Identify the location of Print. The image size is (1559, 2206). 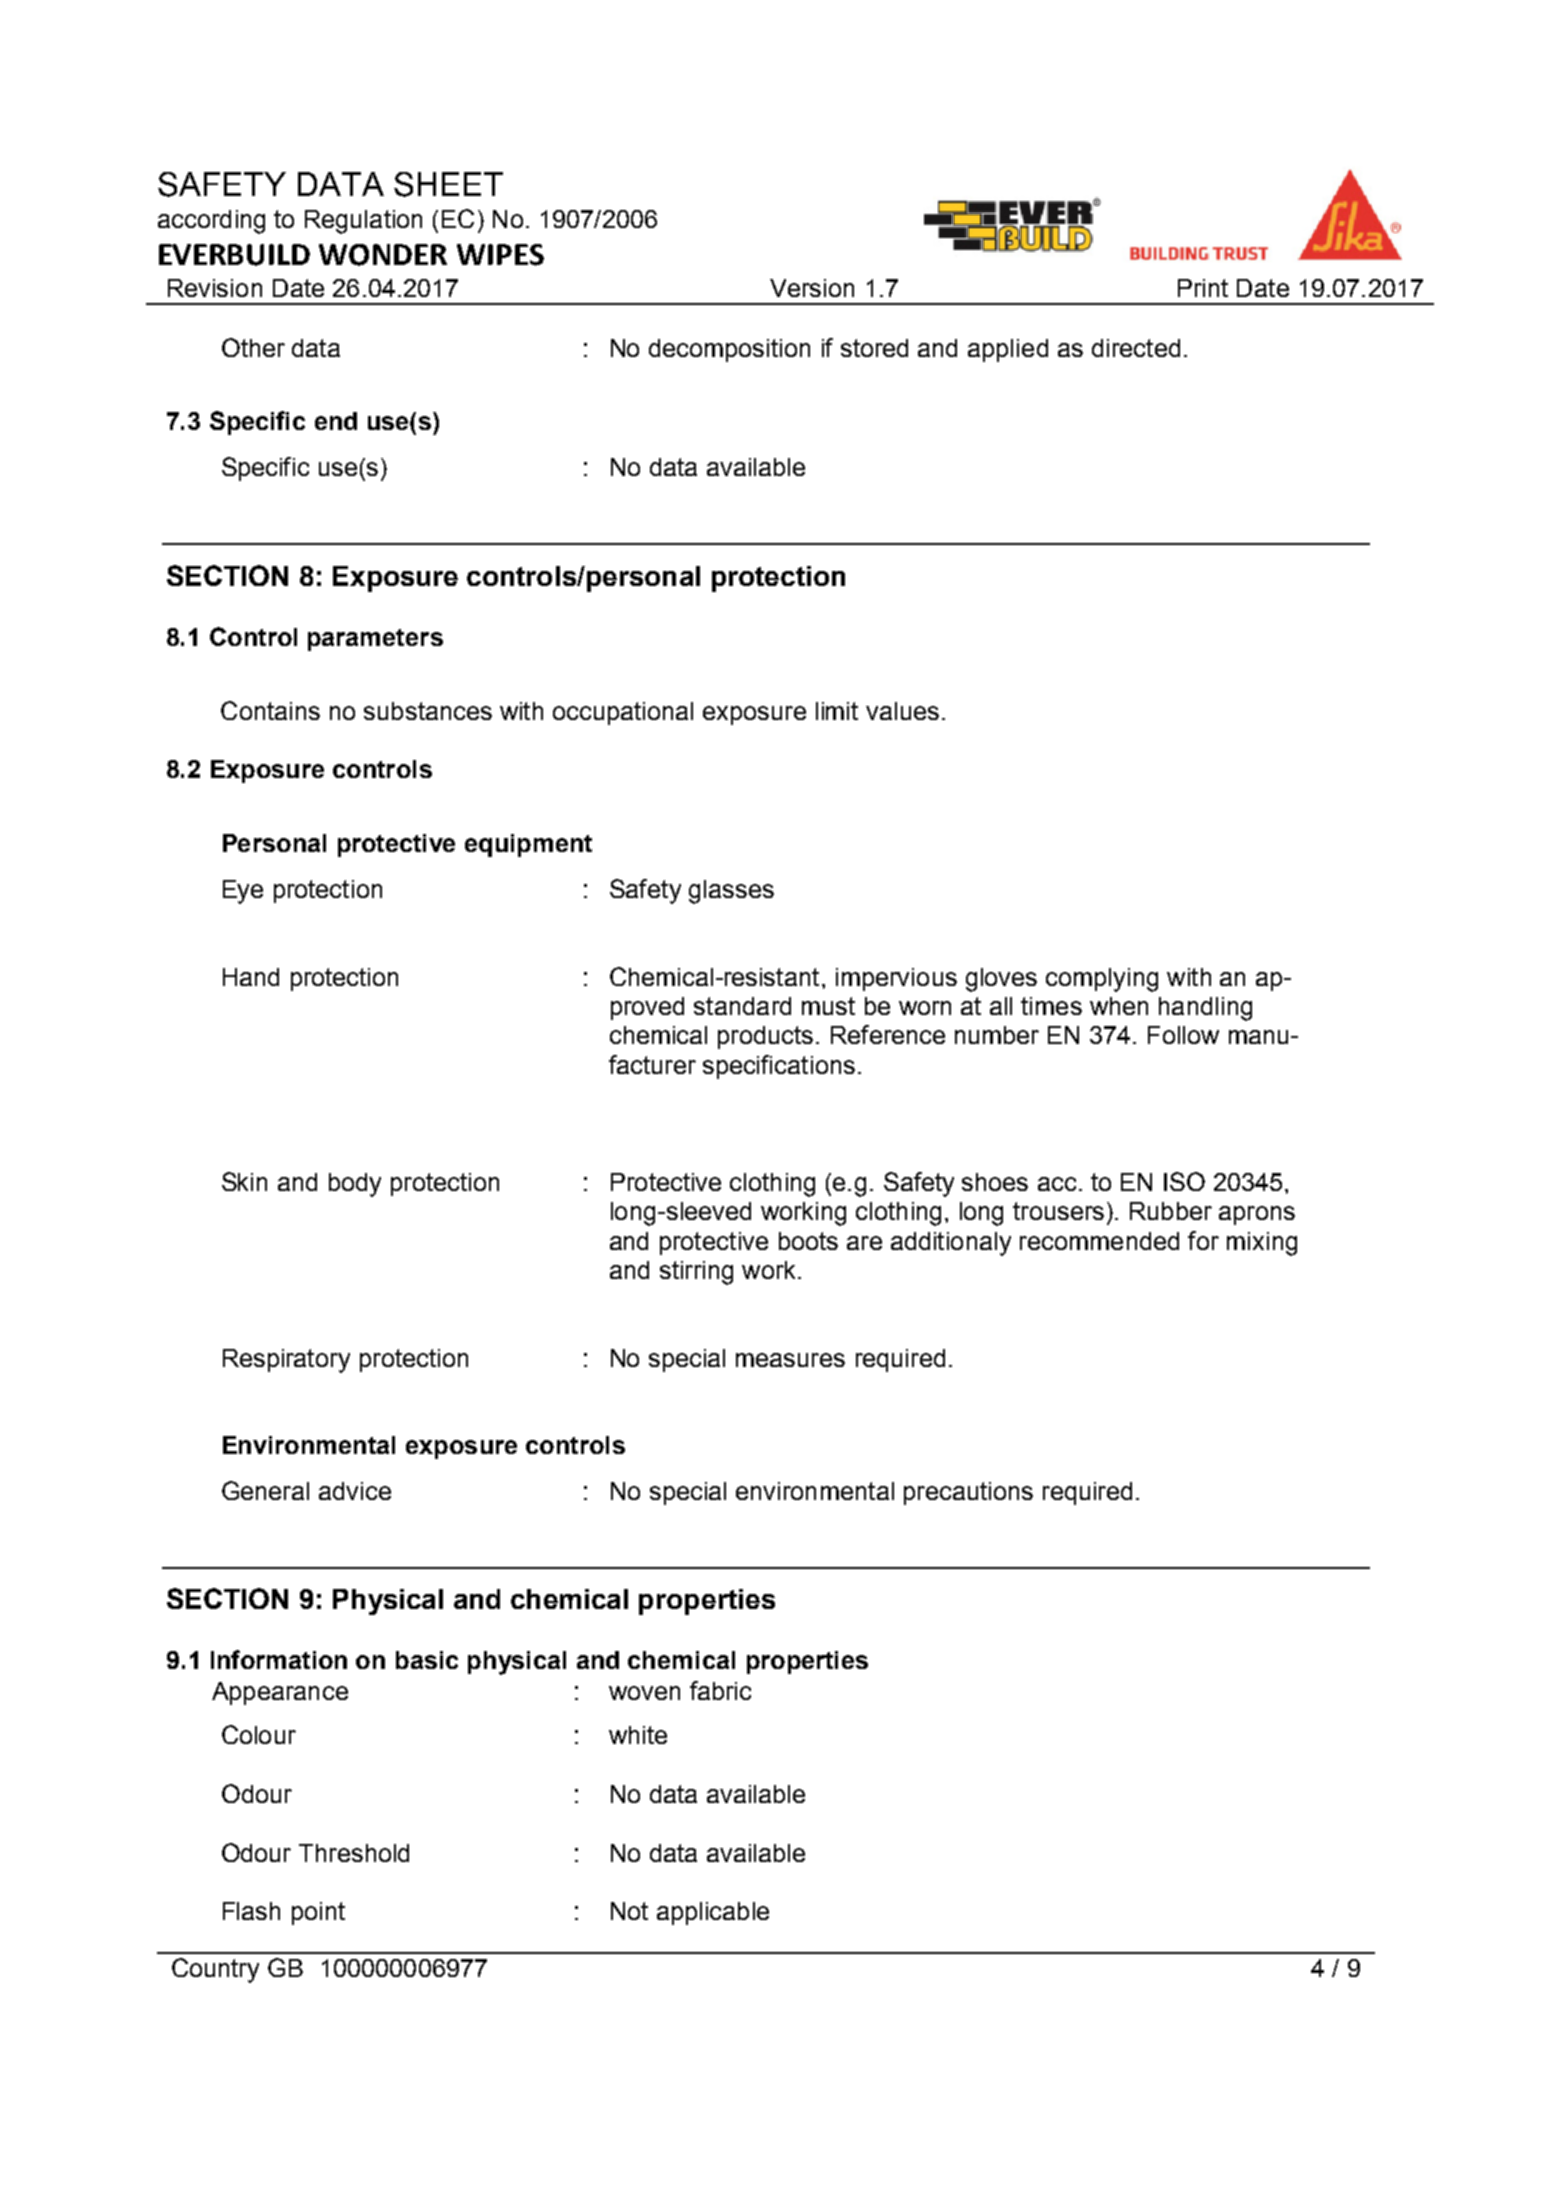
(1203, 288).
